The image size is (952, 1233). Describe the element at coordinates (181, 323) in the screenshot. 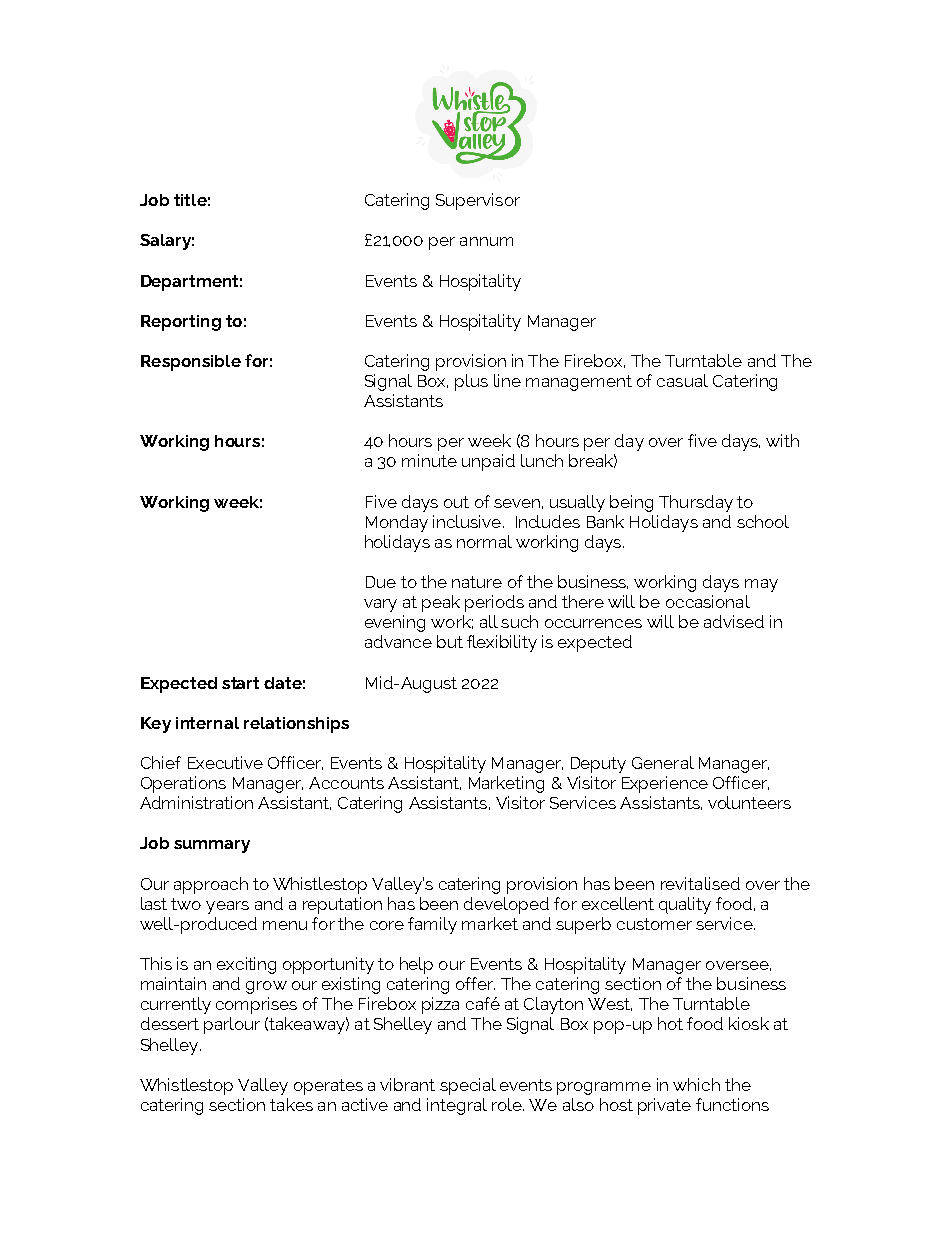

I see `Reporting` at that location.
